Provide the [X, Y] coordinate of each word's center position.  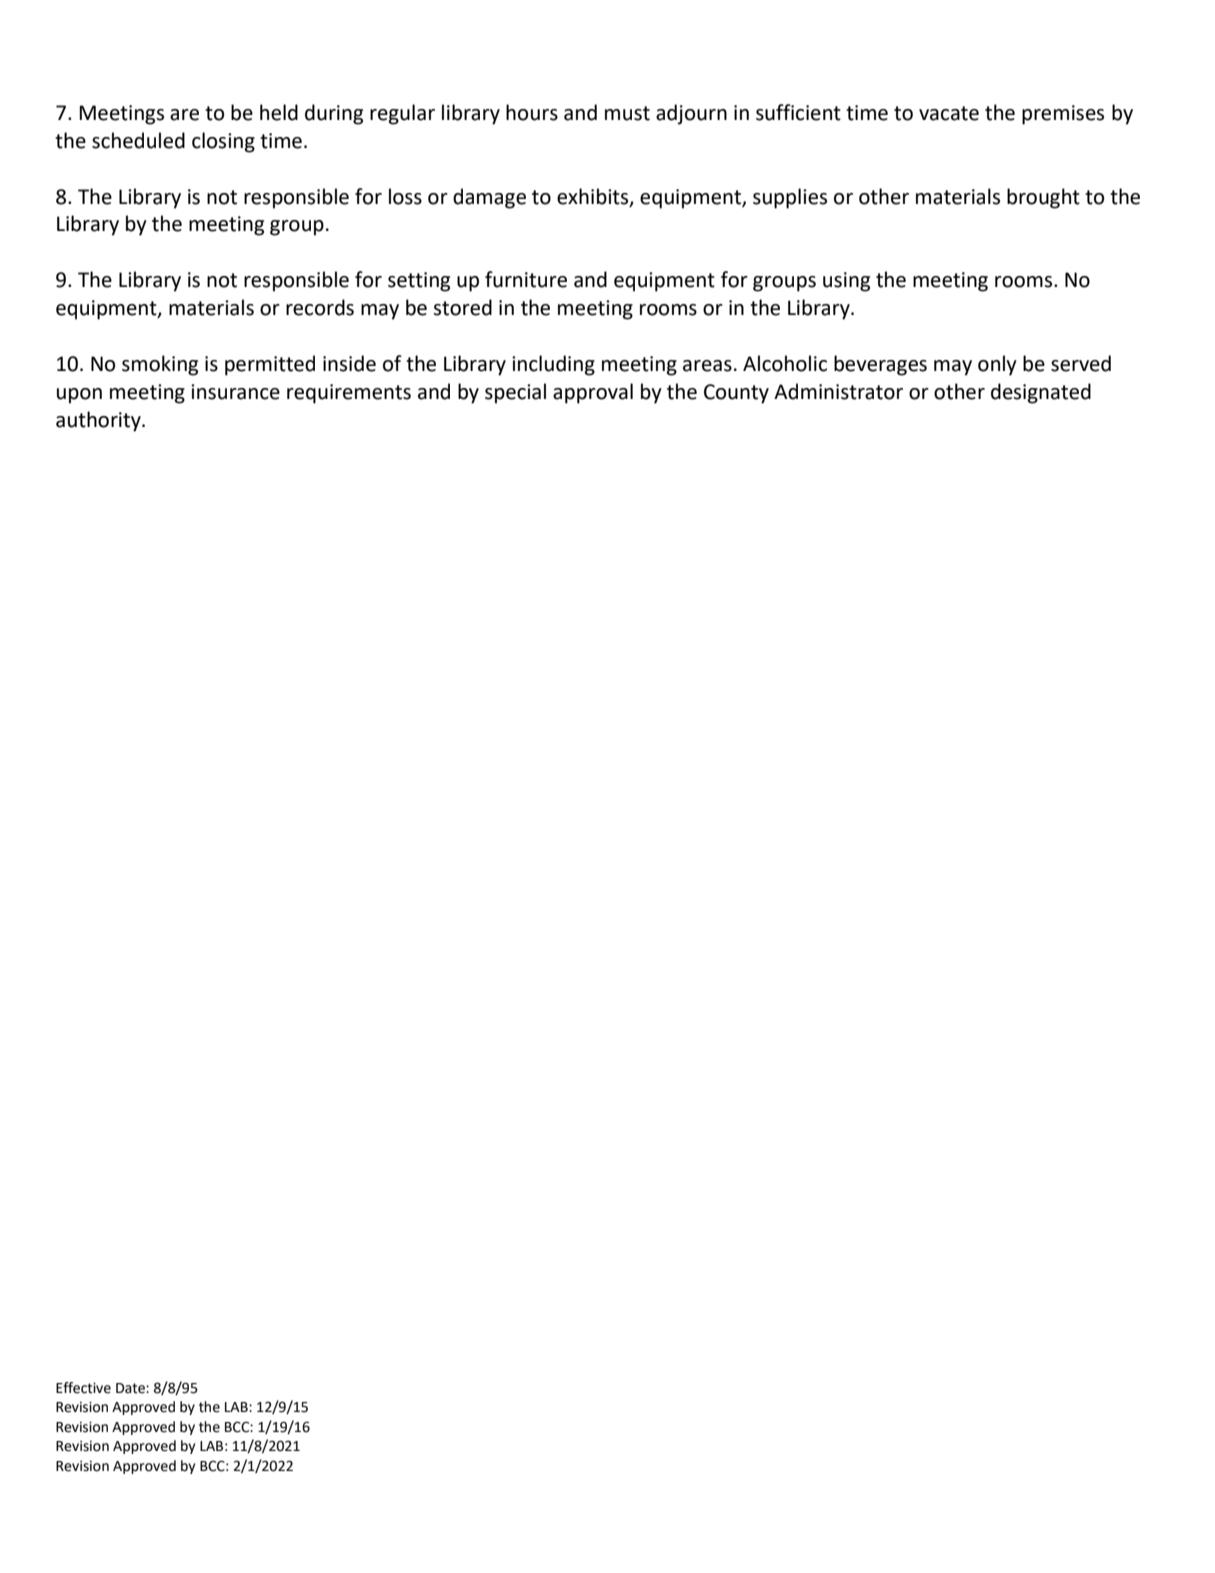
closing [223, 142]
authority [99, 421]
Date [131, 1388]
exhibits [594, 197]
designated [1041, 393]
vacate [949, 113]
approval [593, 393]
